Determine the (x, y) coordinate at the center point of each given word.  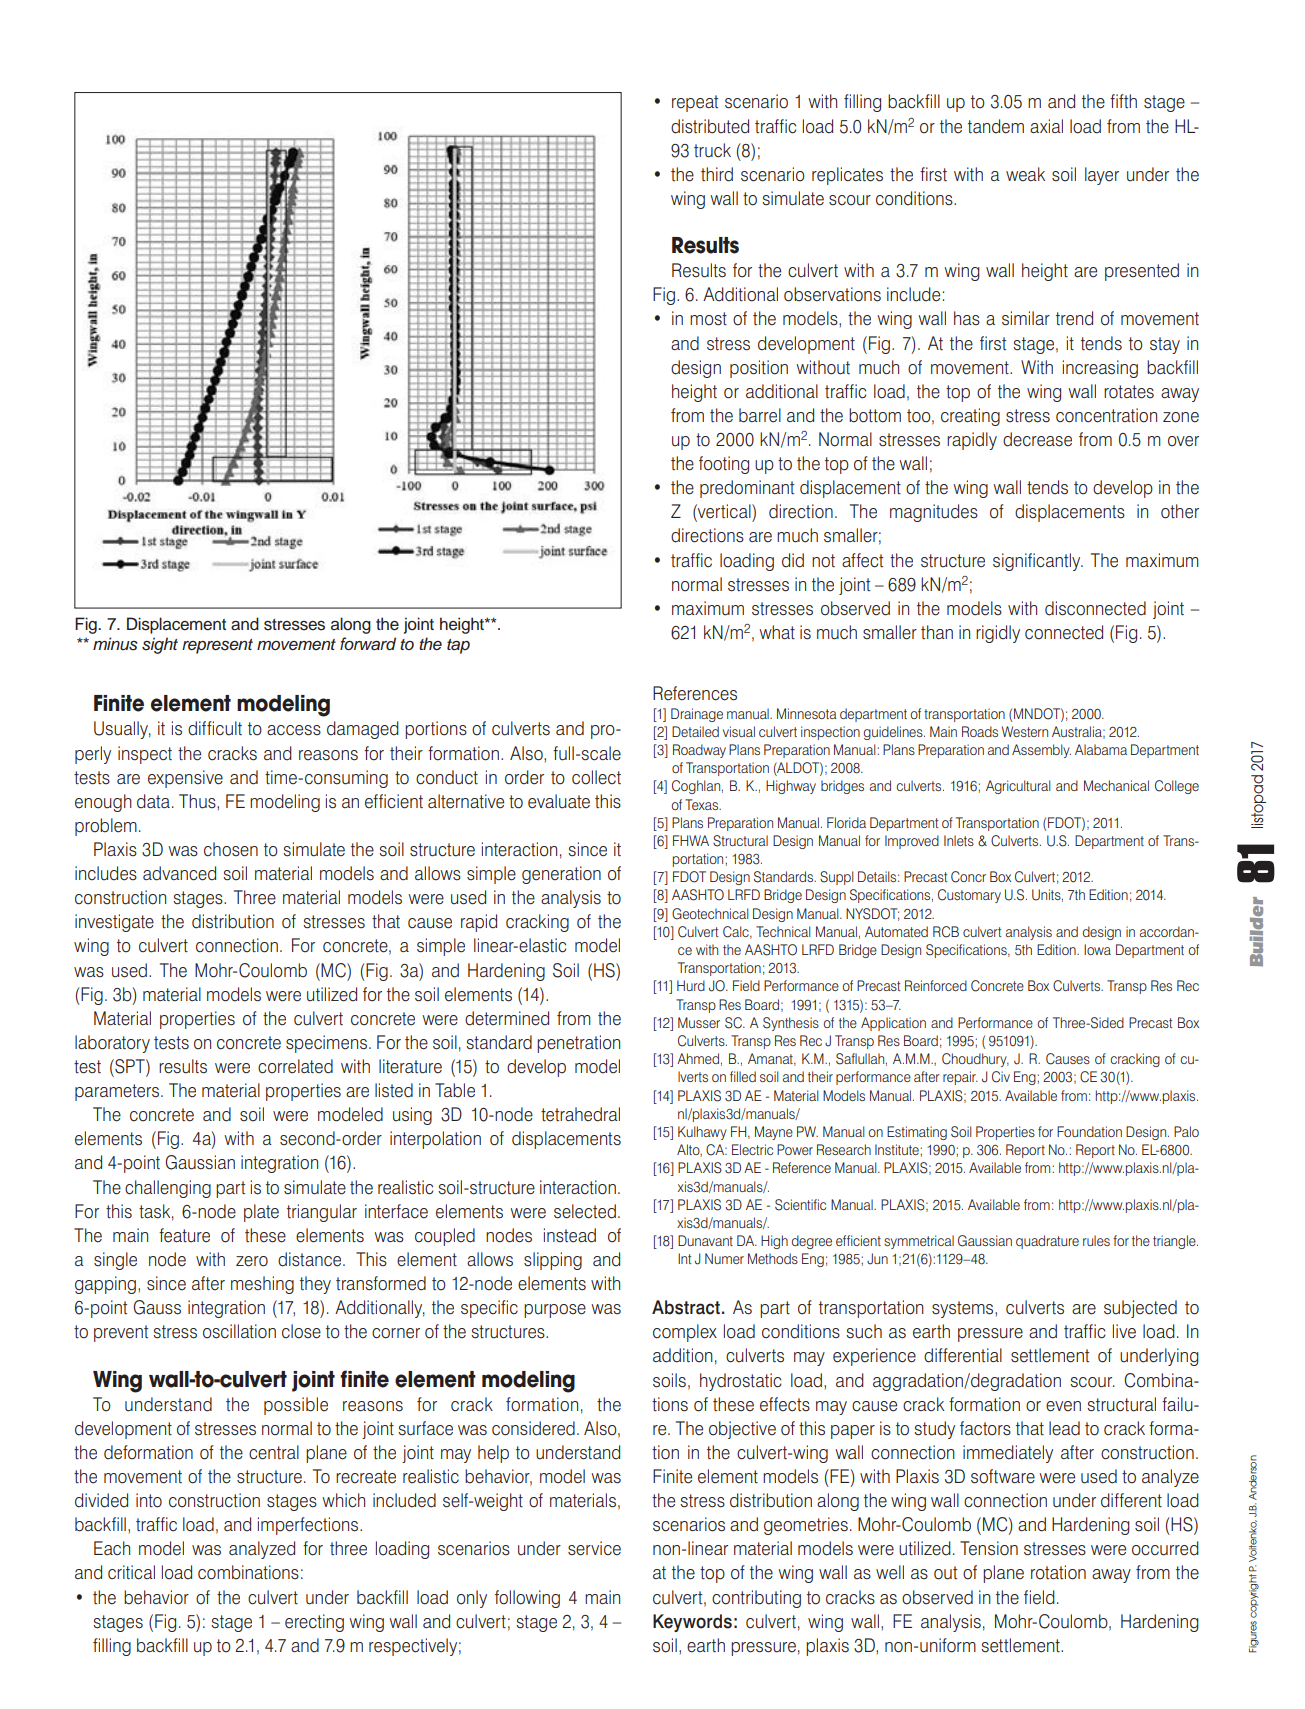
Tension (989, 1548)
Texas (703, 804)
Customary (969, 896)
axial (1046, 126)
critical (131, 1572)
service (594, 1548)
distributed (710, 126)
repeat (695, 103)
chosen (231, 849)
